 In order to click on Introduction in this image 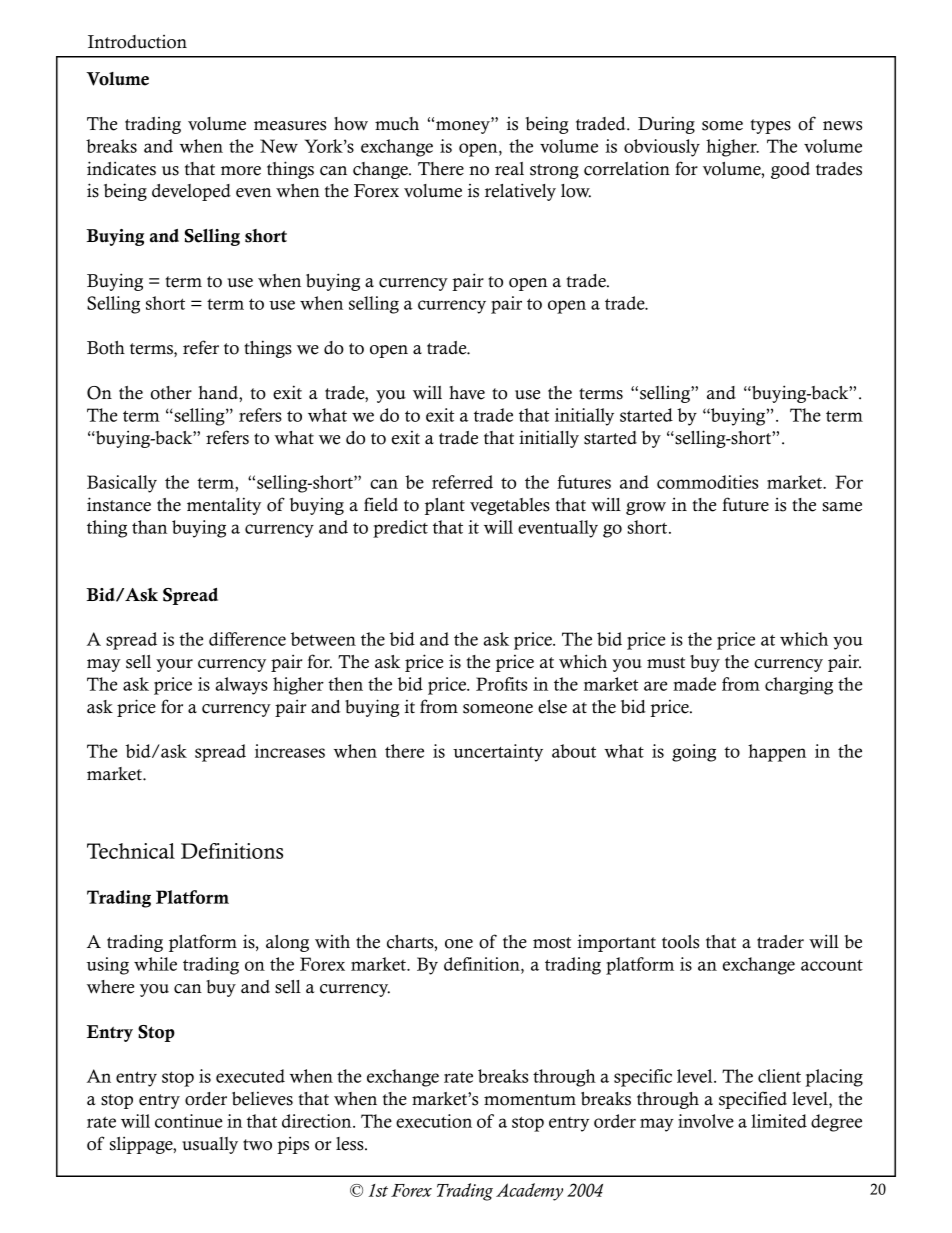, I will do `click(137, 42)`.
